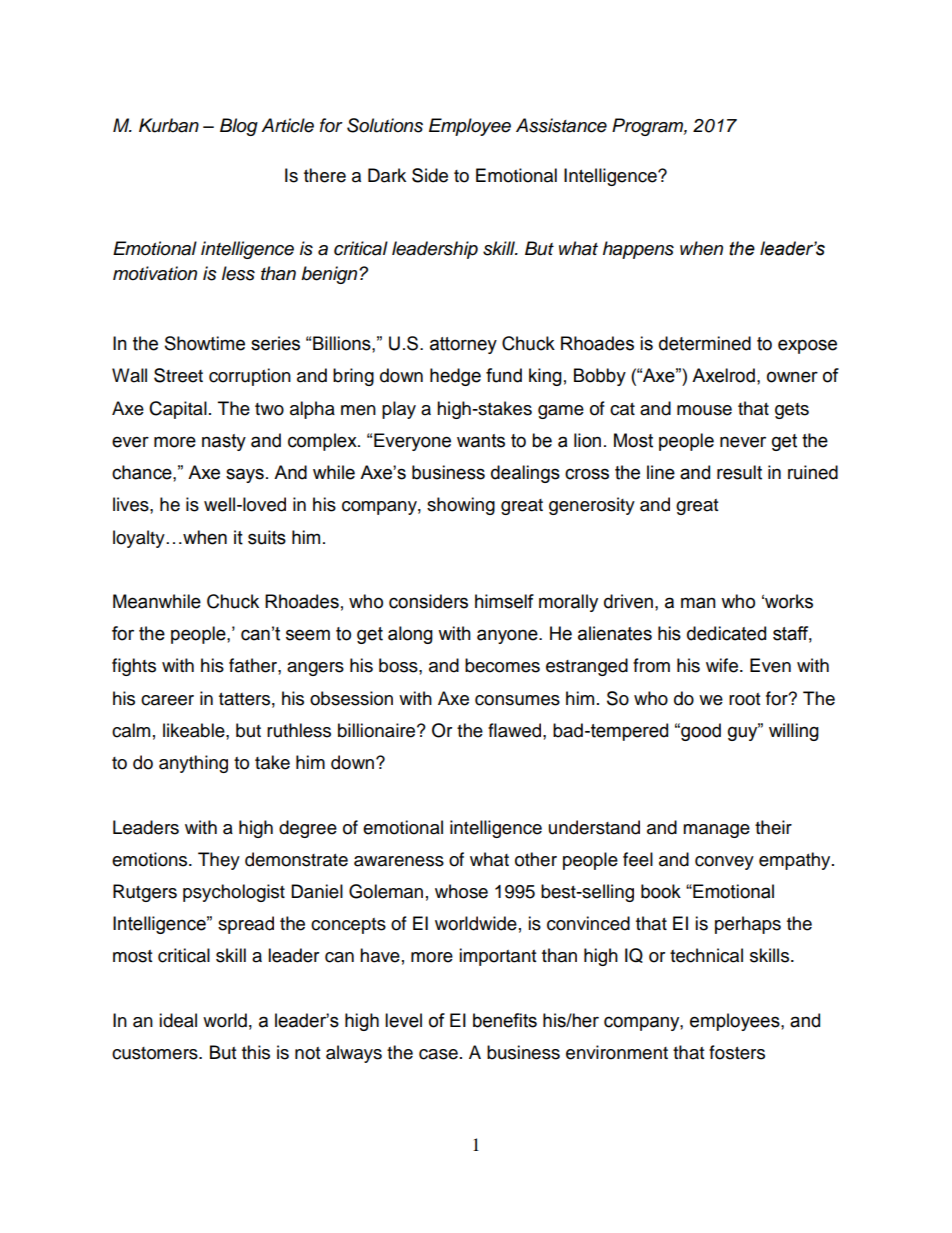  I want to click on himself, so click(504, 601).
